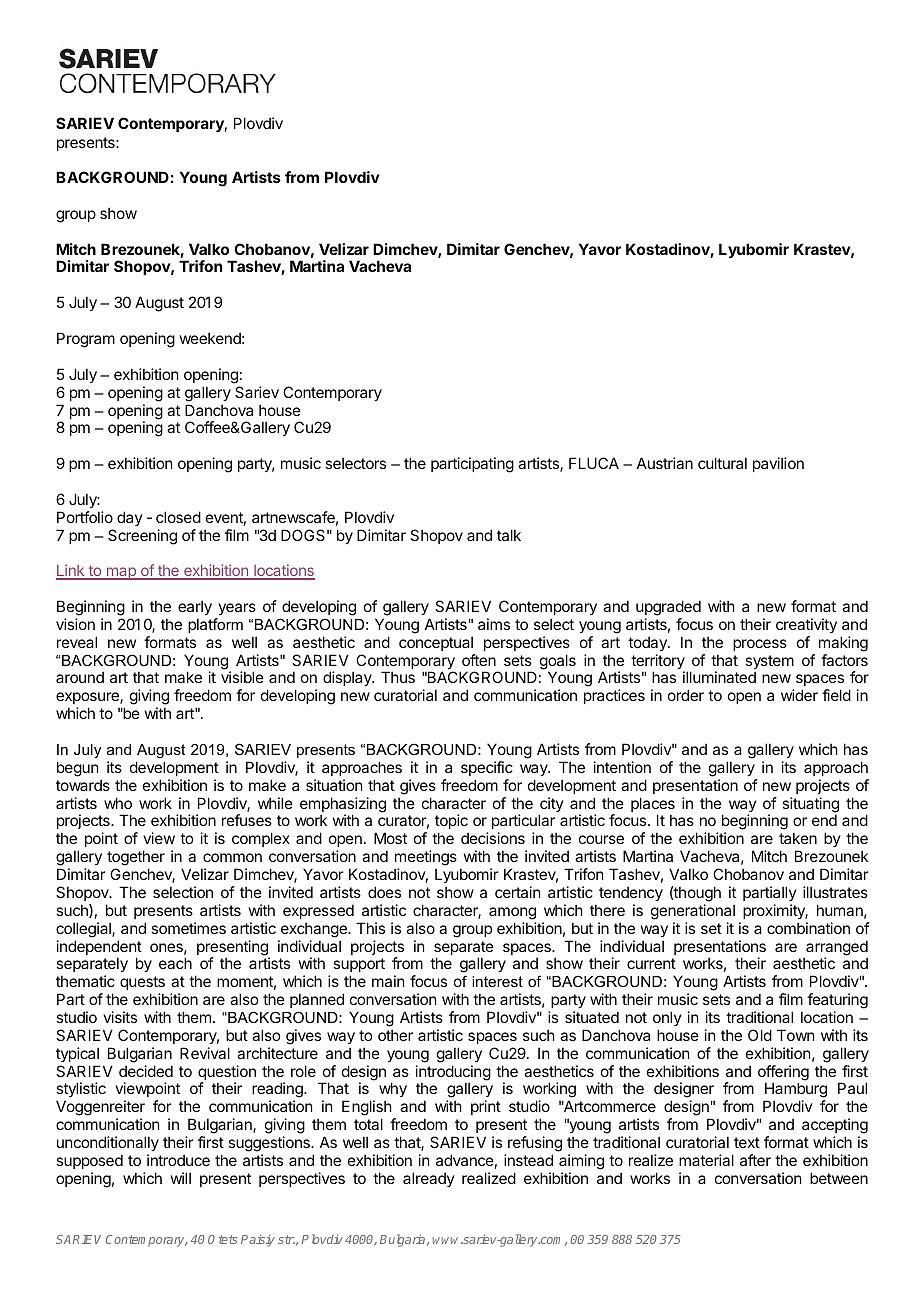 Image resolution: width=924 pixels, height=1308 pixels. What do you see at coordinates (509, 535) in the screenshot?
I see `talk` at bounding box center [509, 535].
